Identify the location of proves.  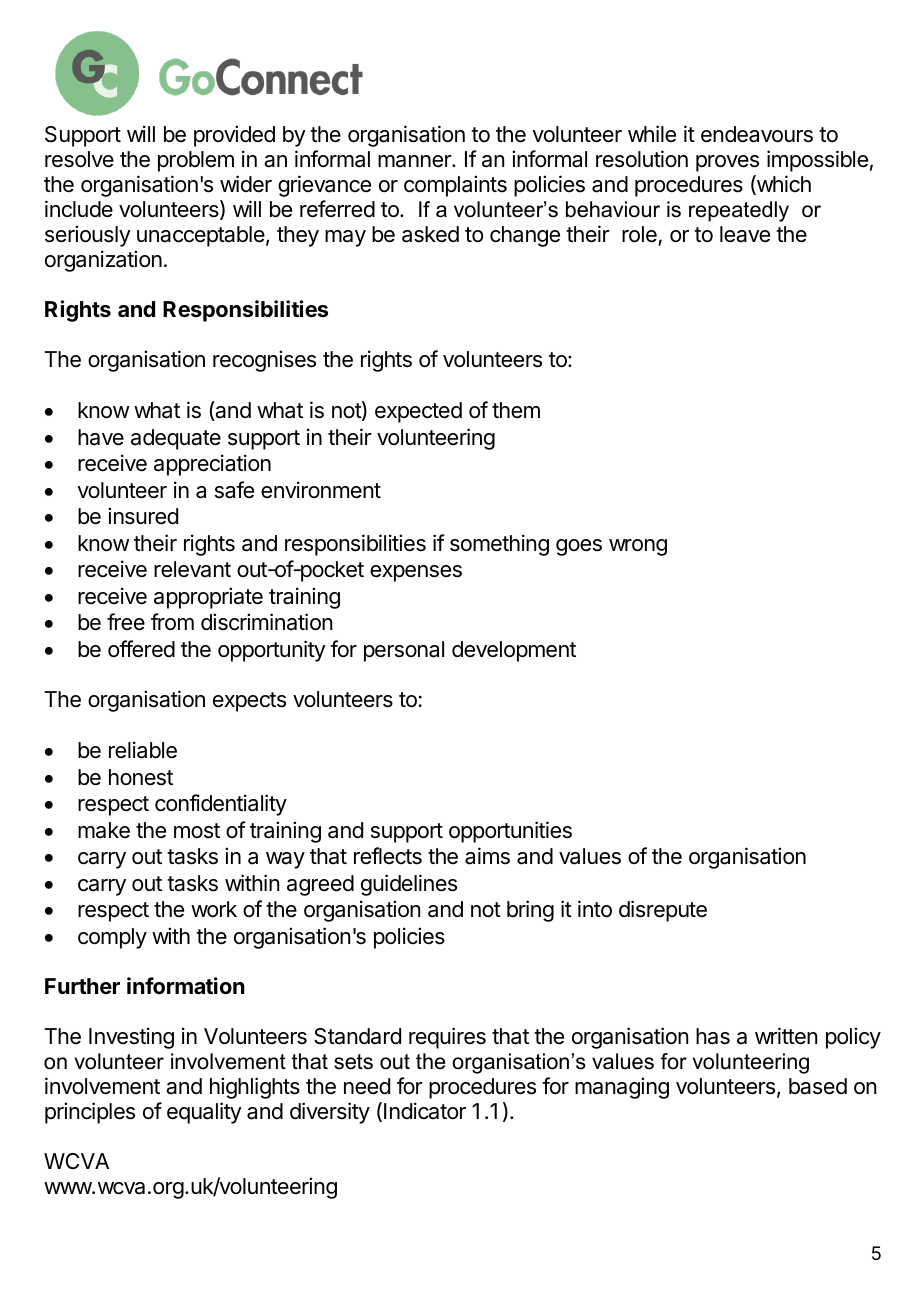
(727, 163).
